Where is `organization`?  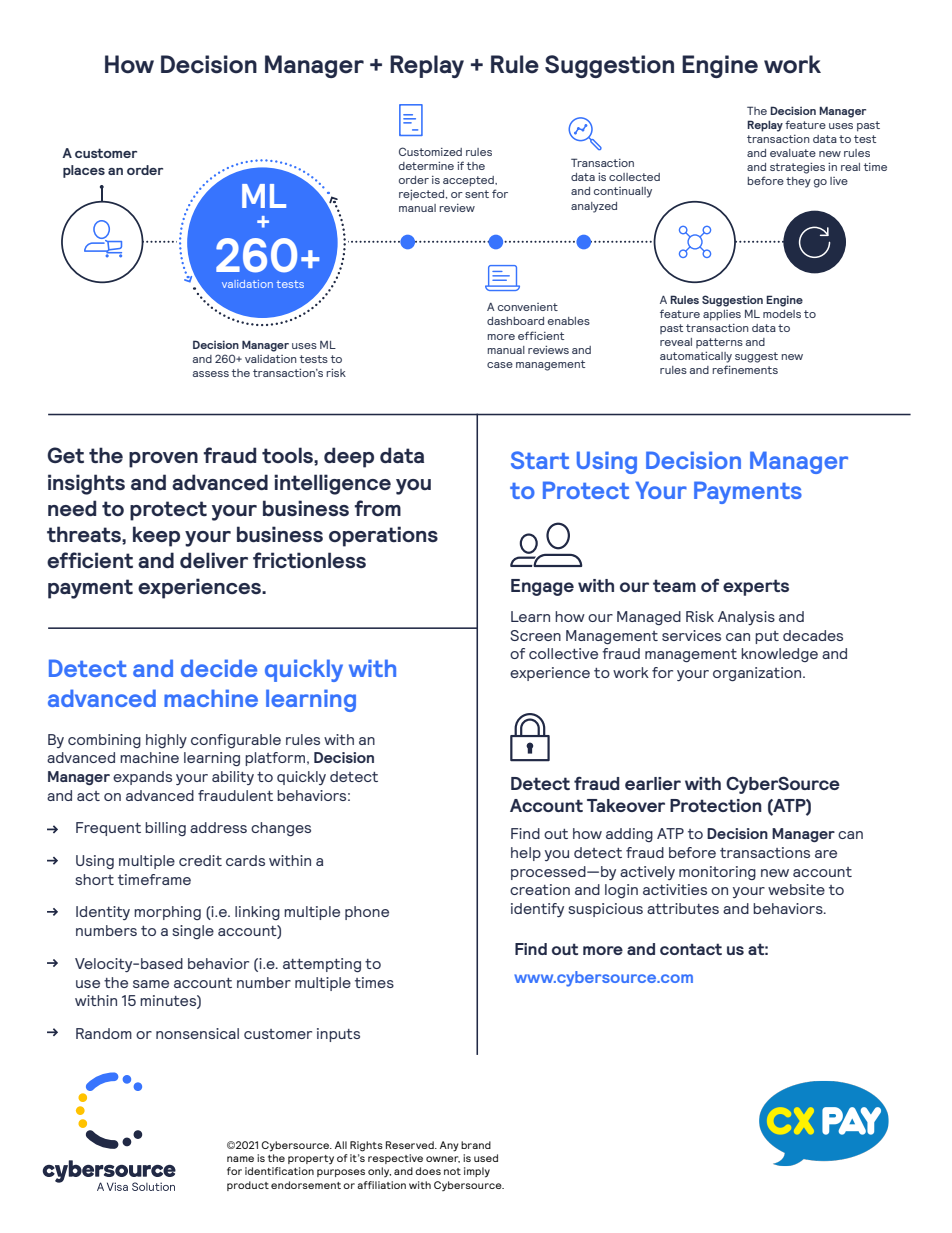 organization is located at coordinates (758, 674).
